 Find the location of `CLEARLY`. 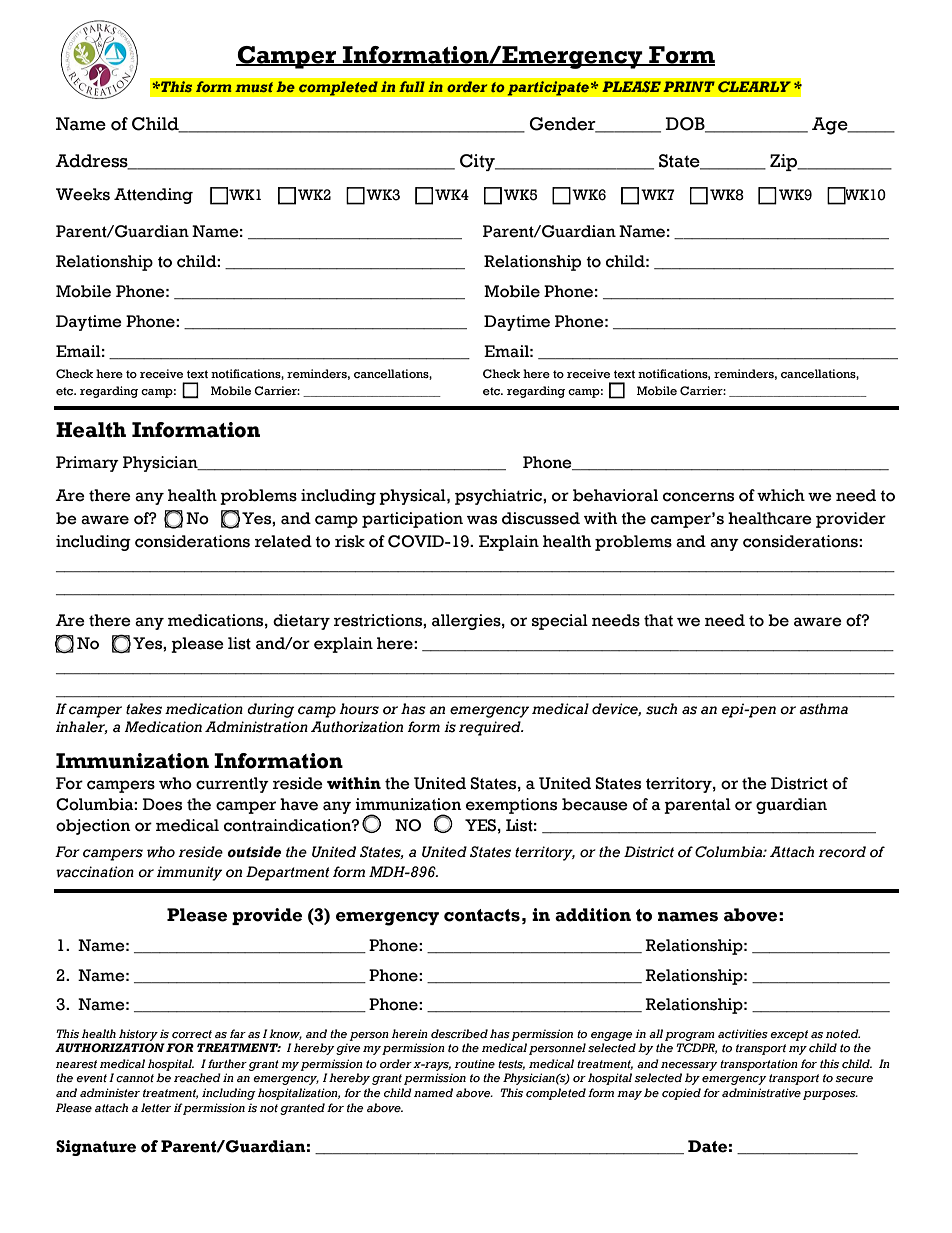

CLEARLY is located at coordinates (754, 86).
